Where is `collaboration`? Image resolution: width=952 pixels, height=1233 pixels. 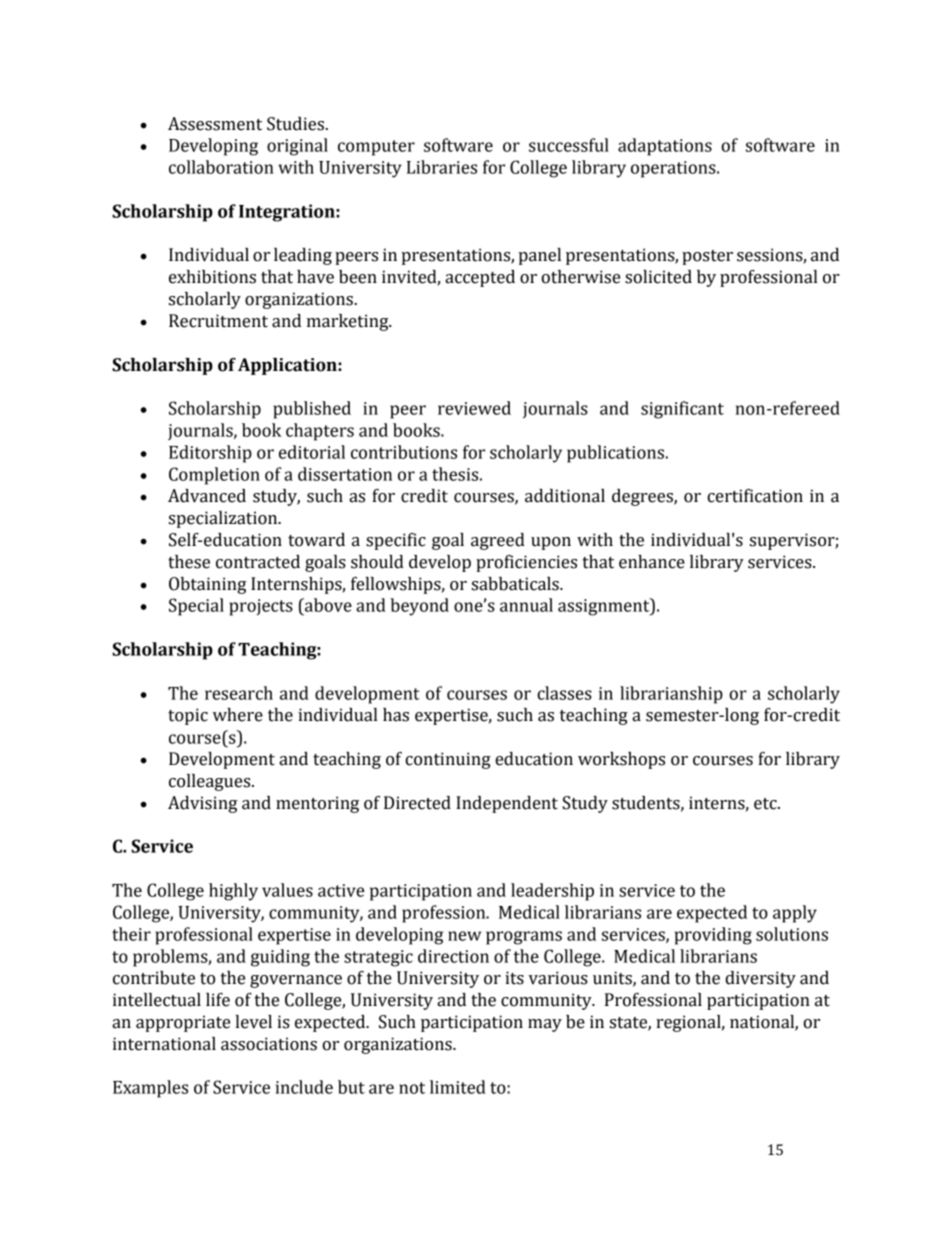 collaboration is located at coordinates (221, 167).
